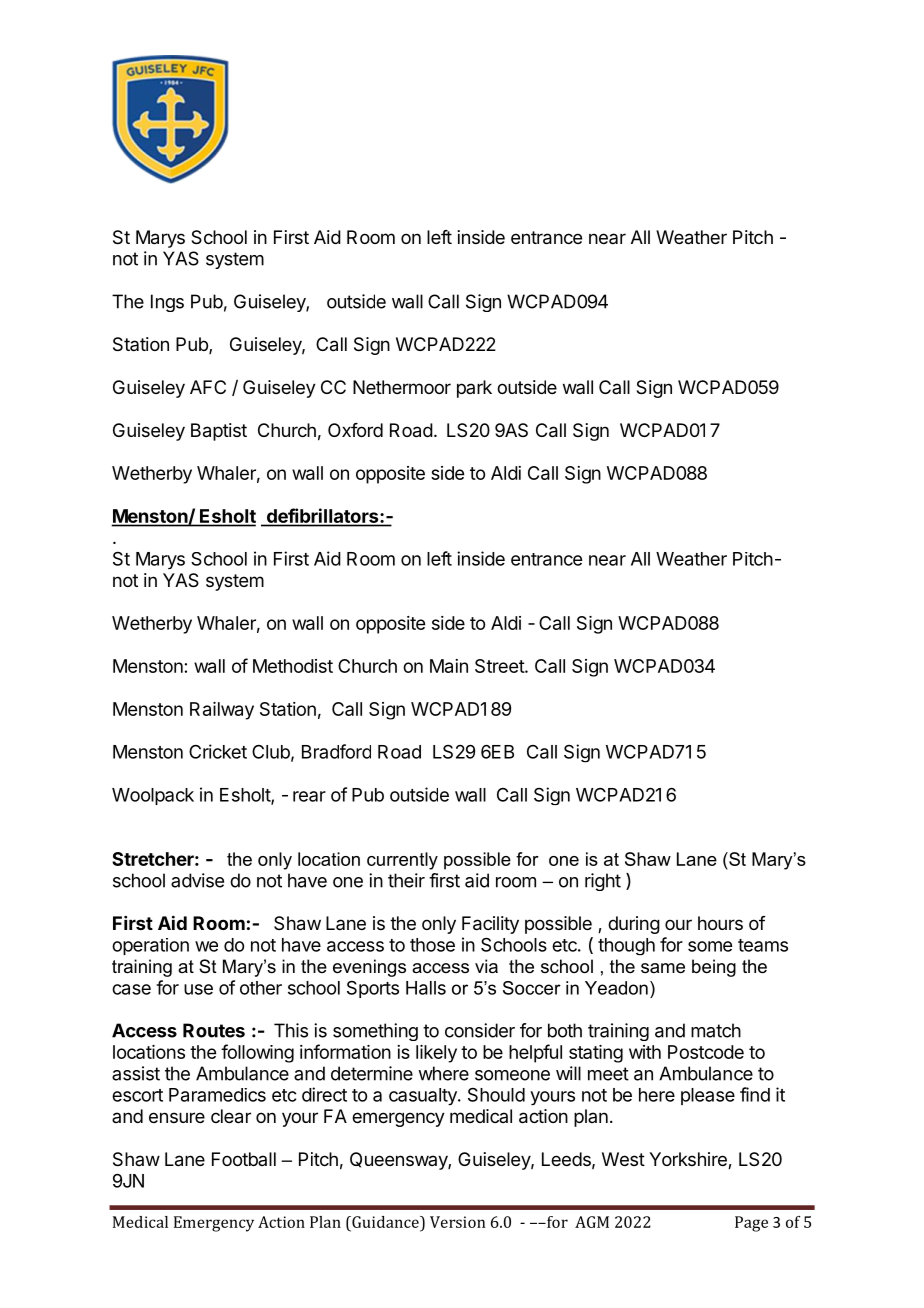  What do you see at coordinates (449, 666) in the screenshot?
I see `Main` at bounding box center [449, 666].
